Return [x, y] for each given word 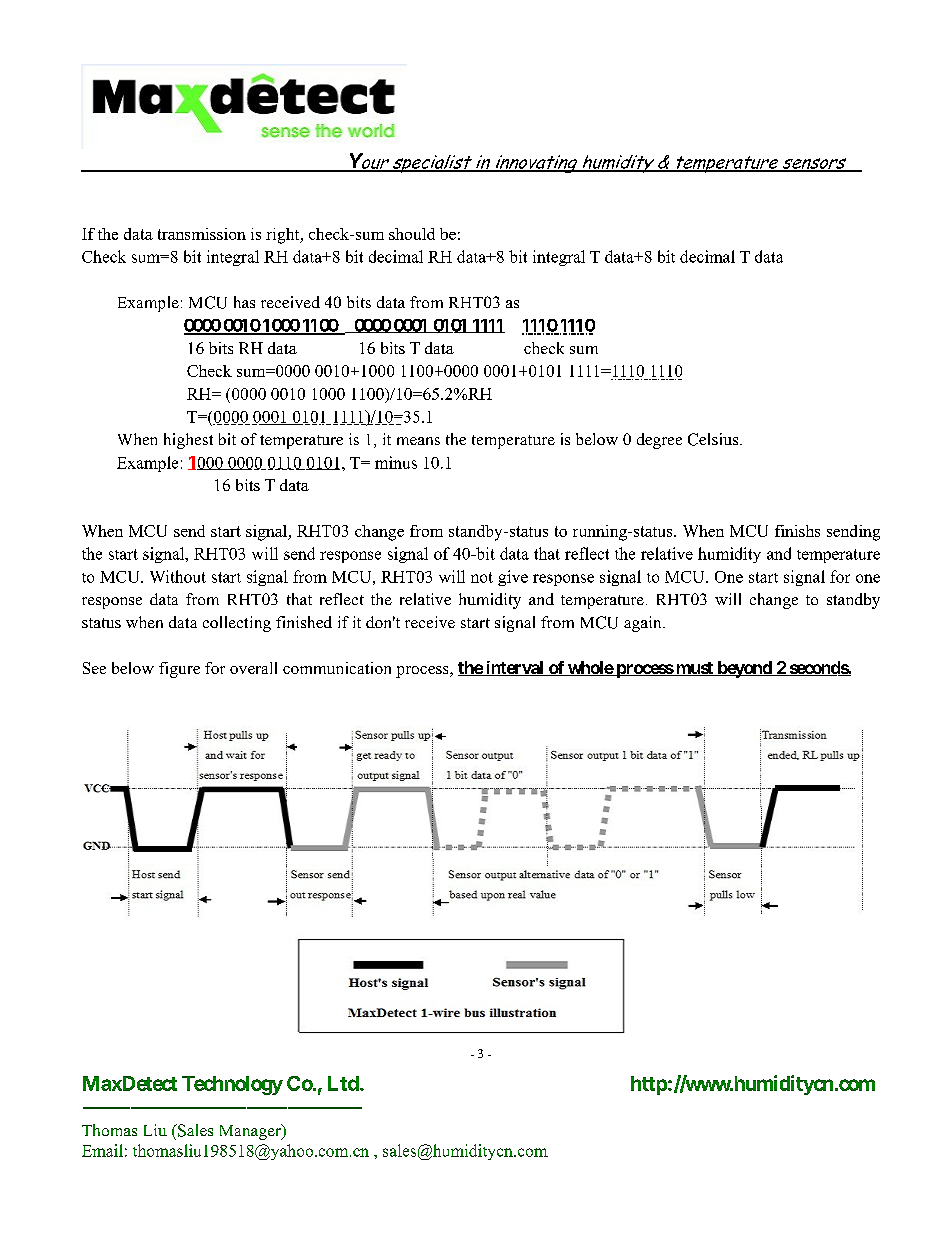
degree [659, 441]
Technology [232, 1085]
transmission [202, 234]
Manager [251, 1132]
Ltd [344, 1083]
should [412, 234]
